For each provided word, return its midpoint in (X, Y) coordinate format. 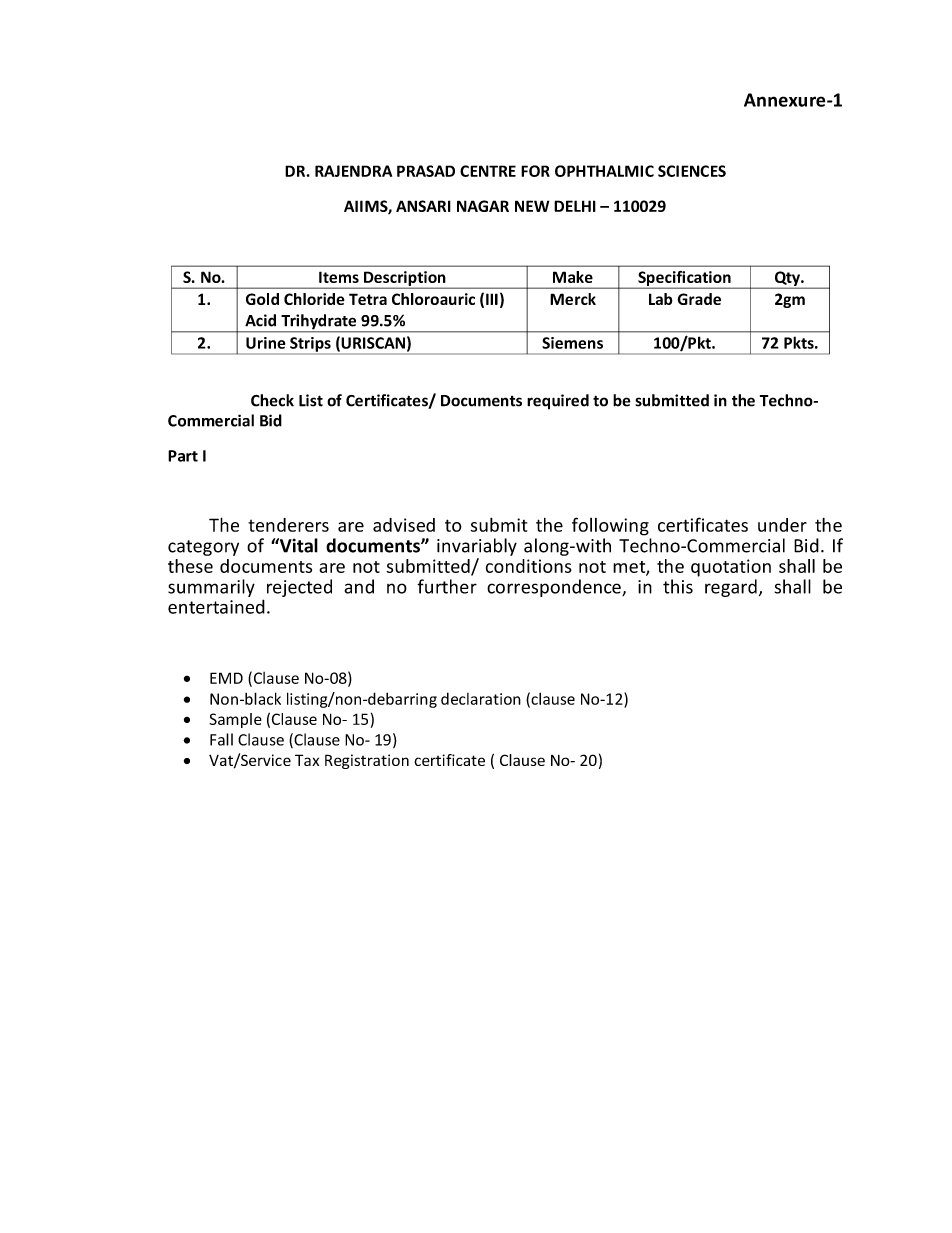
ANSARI (423, 206)
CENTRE (488, 171)
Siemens (572, 343)
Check (272, 400)
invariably (477, 547)
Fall (221, 739)
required (558, 402)
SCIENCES (692, 171)
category (203, 548)
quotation (731, 568)
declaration (481, 698)
